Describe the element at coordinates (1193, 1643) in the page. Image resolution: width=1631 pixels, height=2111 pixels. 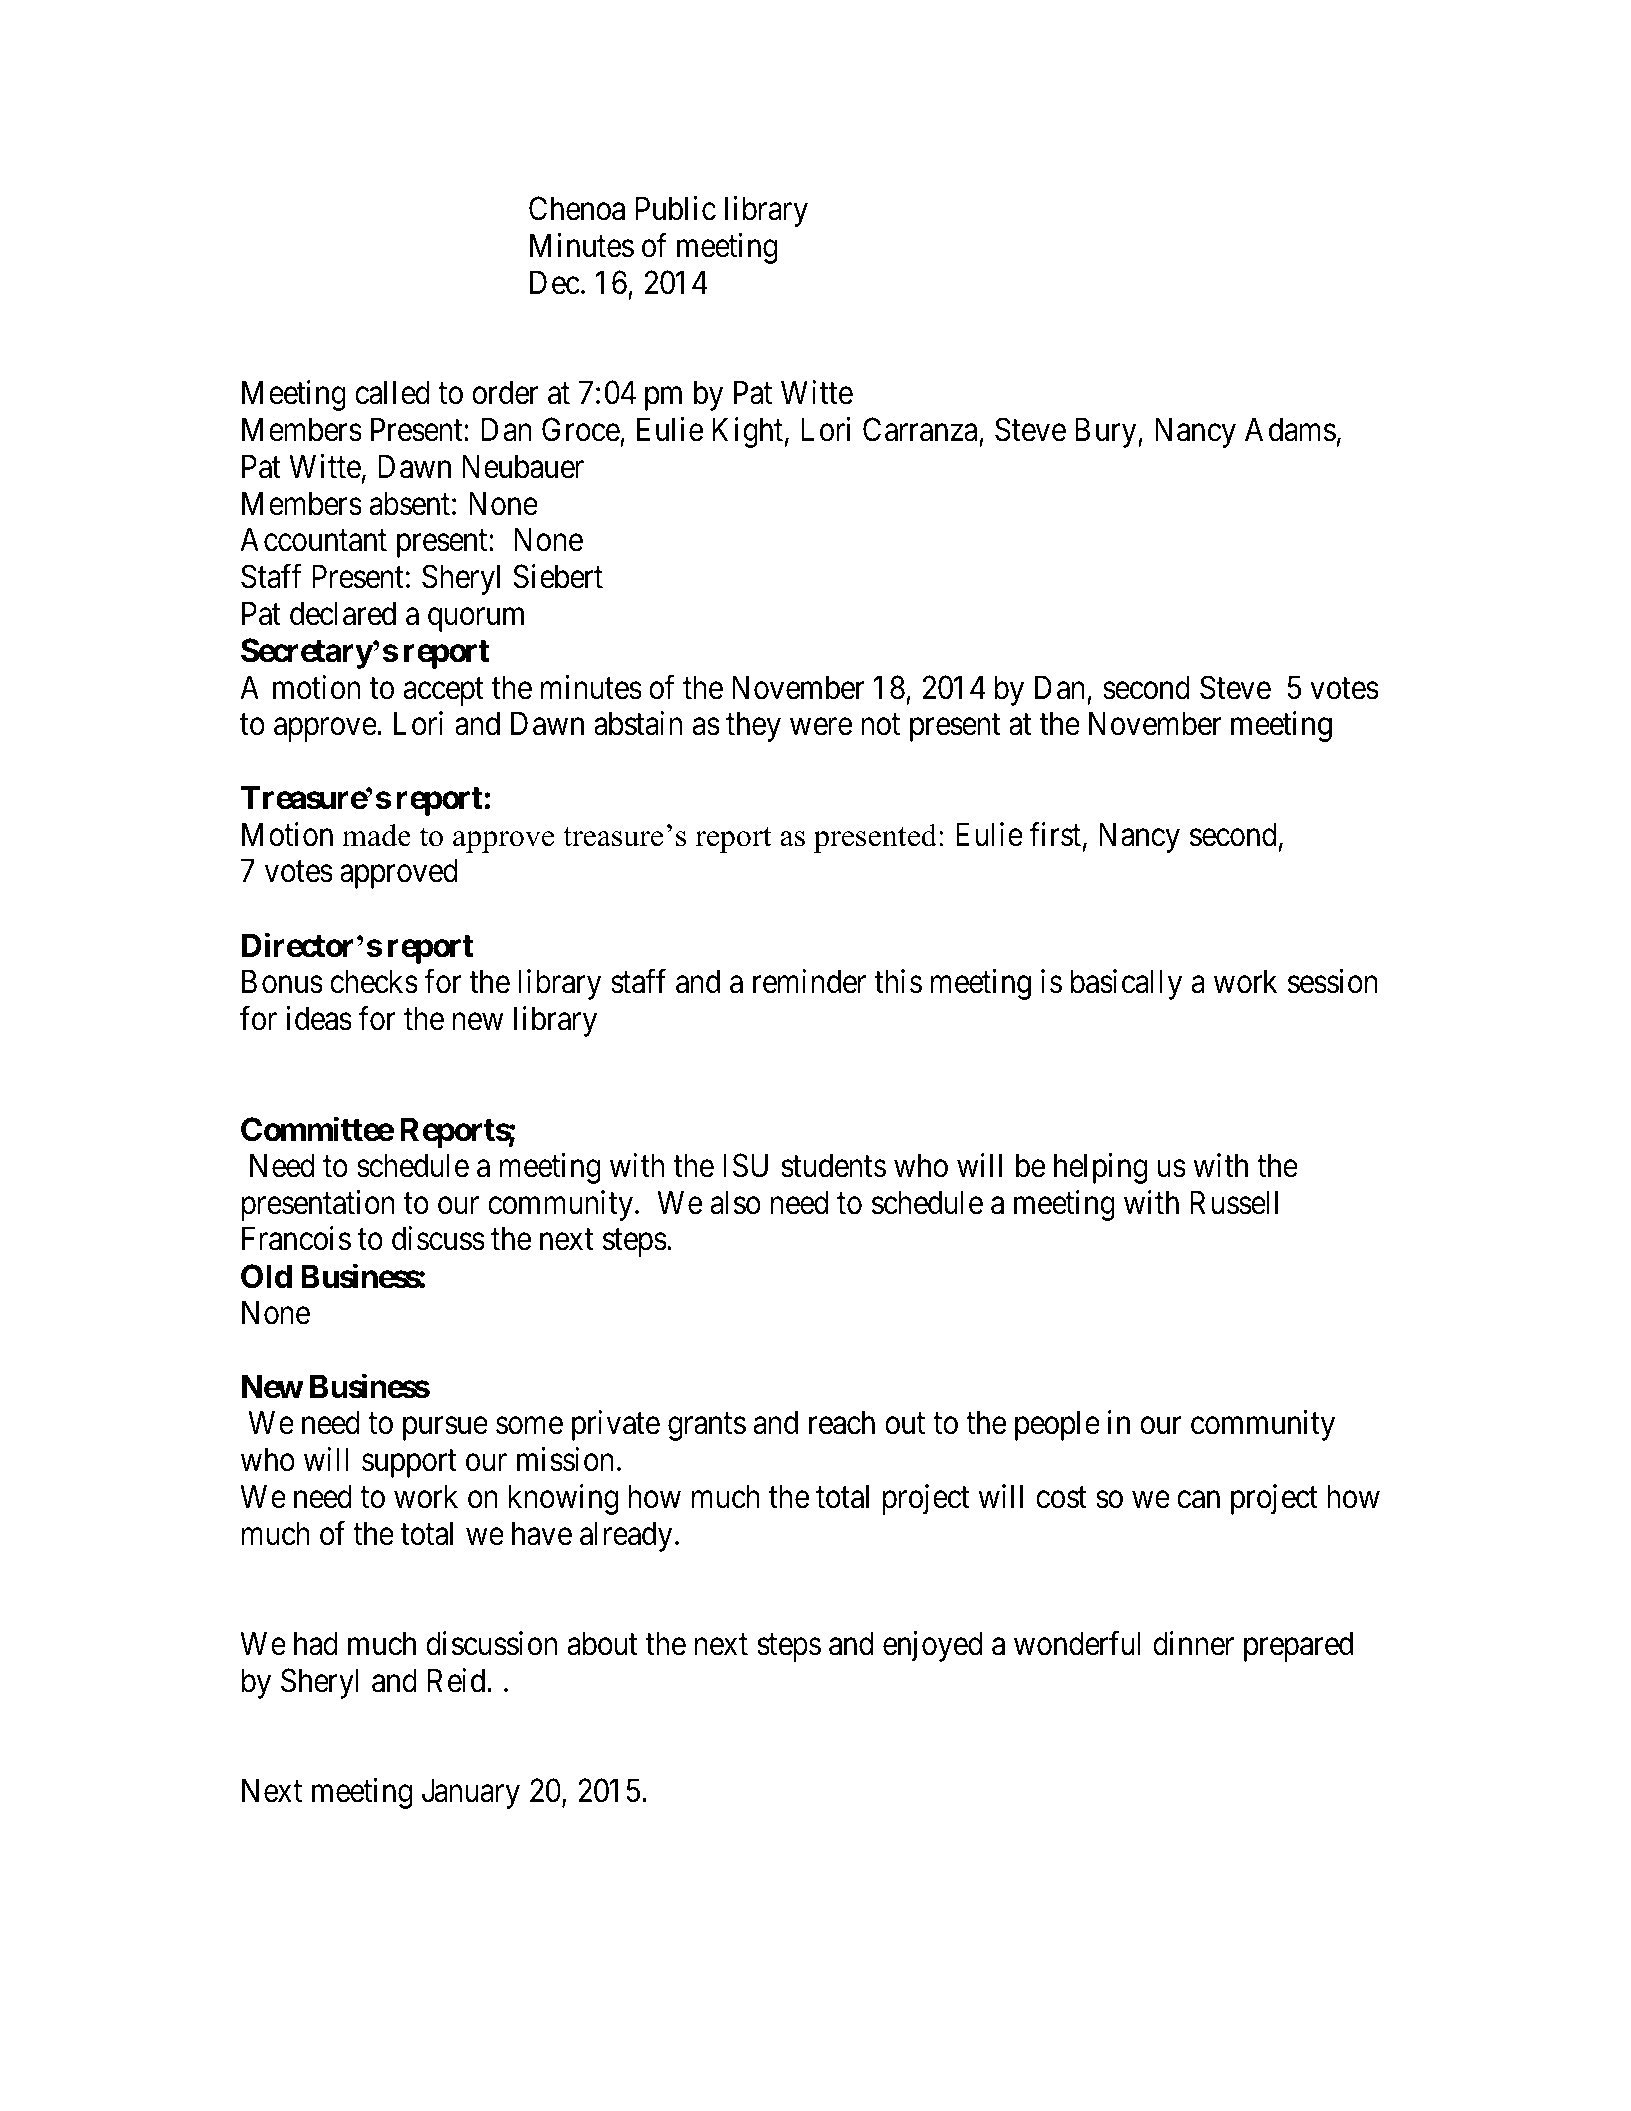
I see `dinner` at that location.
